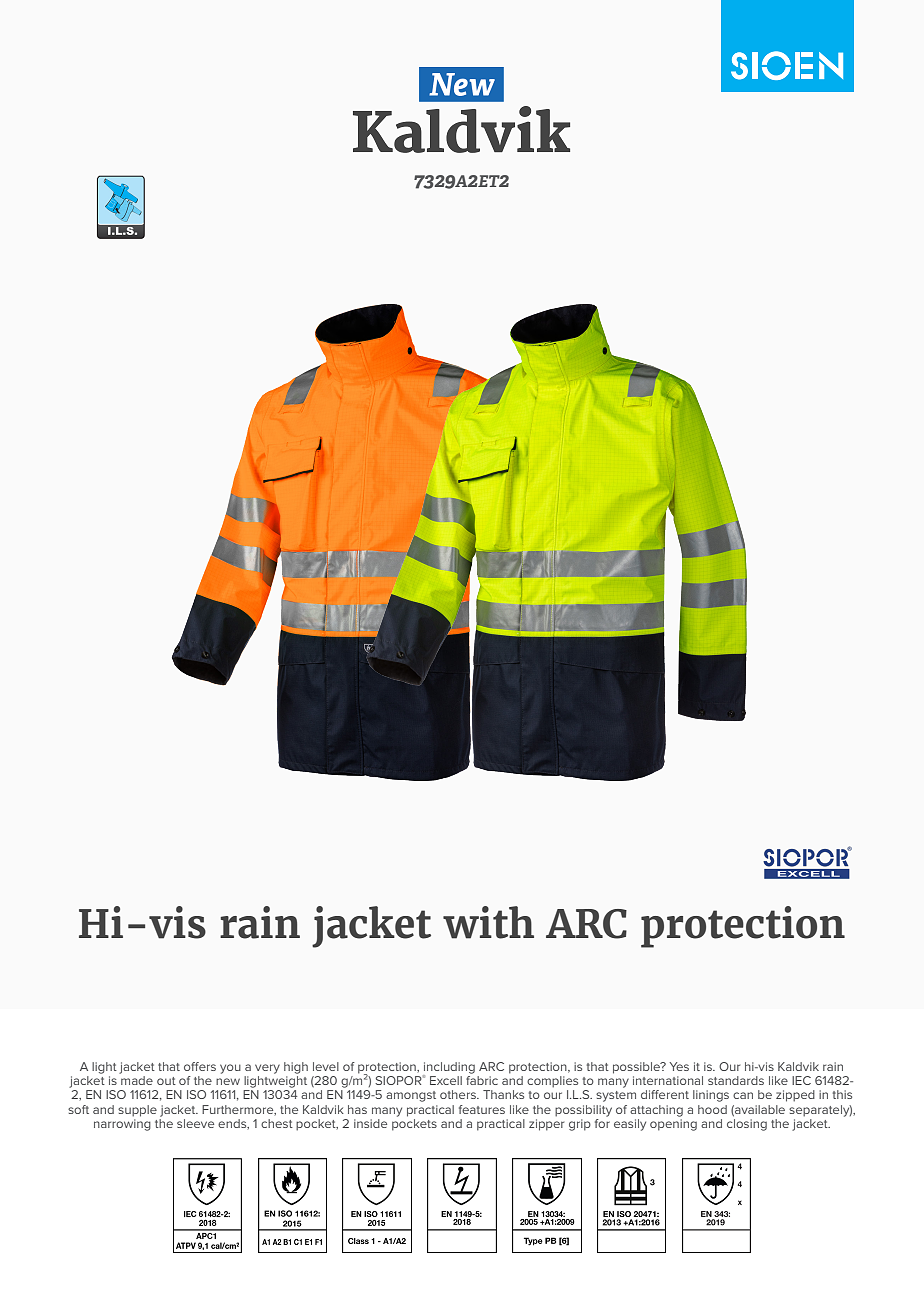 This screenshot has width=924, height=1308. I want to click on level, so click(326, 1066).
